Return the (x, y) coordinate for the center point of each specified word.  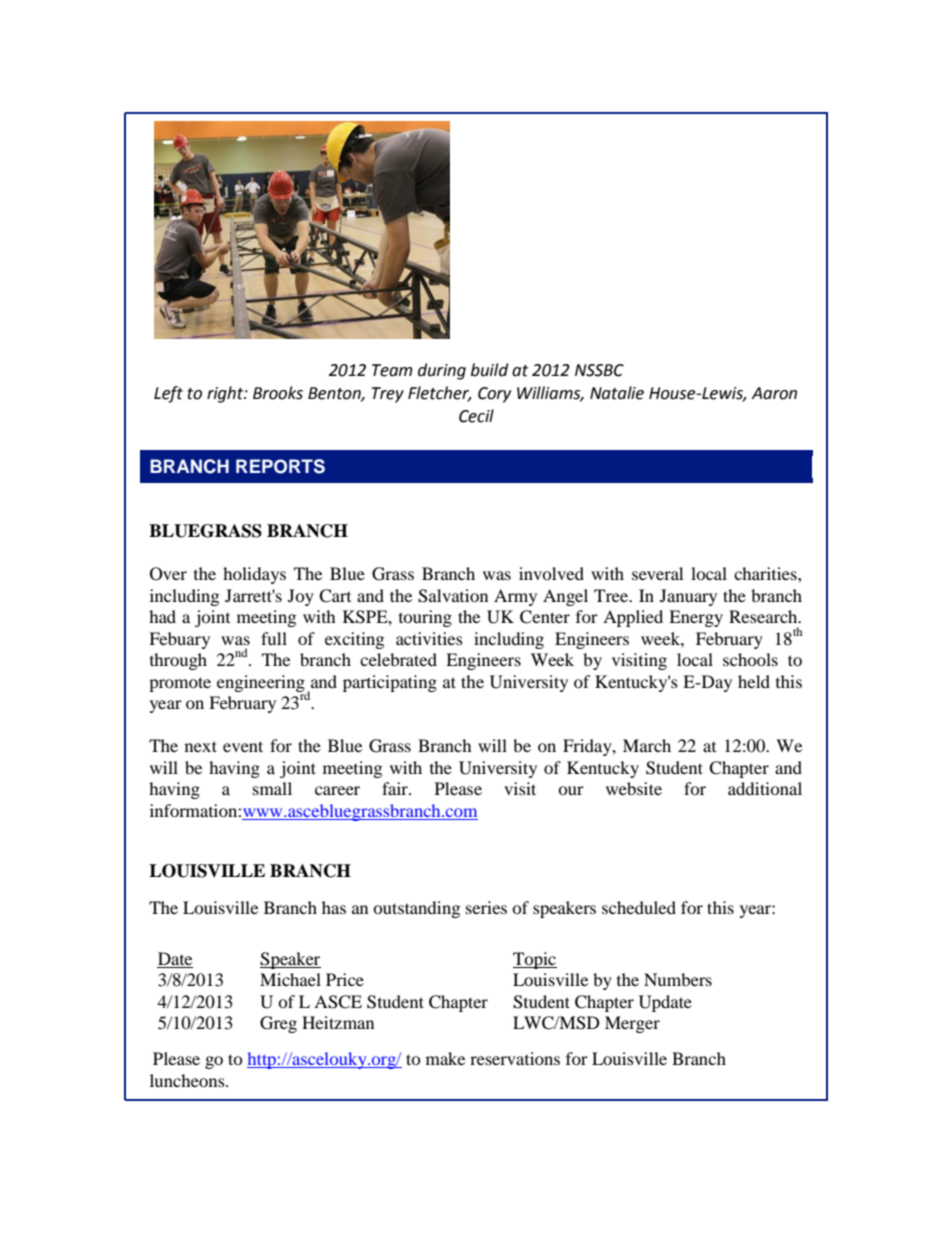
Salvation (453, 596)
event (243, 746)
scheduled (639, 907)
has (334, 907)
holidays (254, 575)
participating (390, 683)
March (647, 745)
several (657, 573)
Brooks (278, 393)
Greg (278, 1024)
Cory (494, 395)
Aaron (774, 393)
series (486, 907)
